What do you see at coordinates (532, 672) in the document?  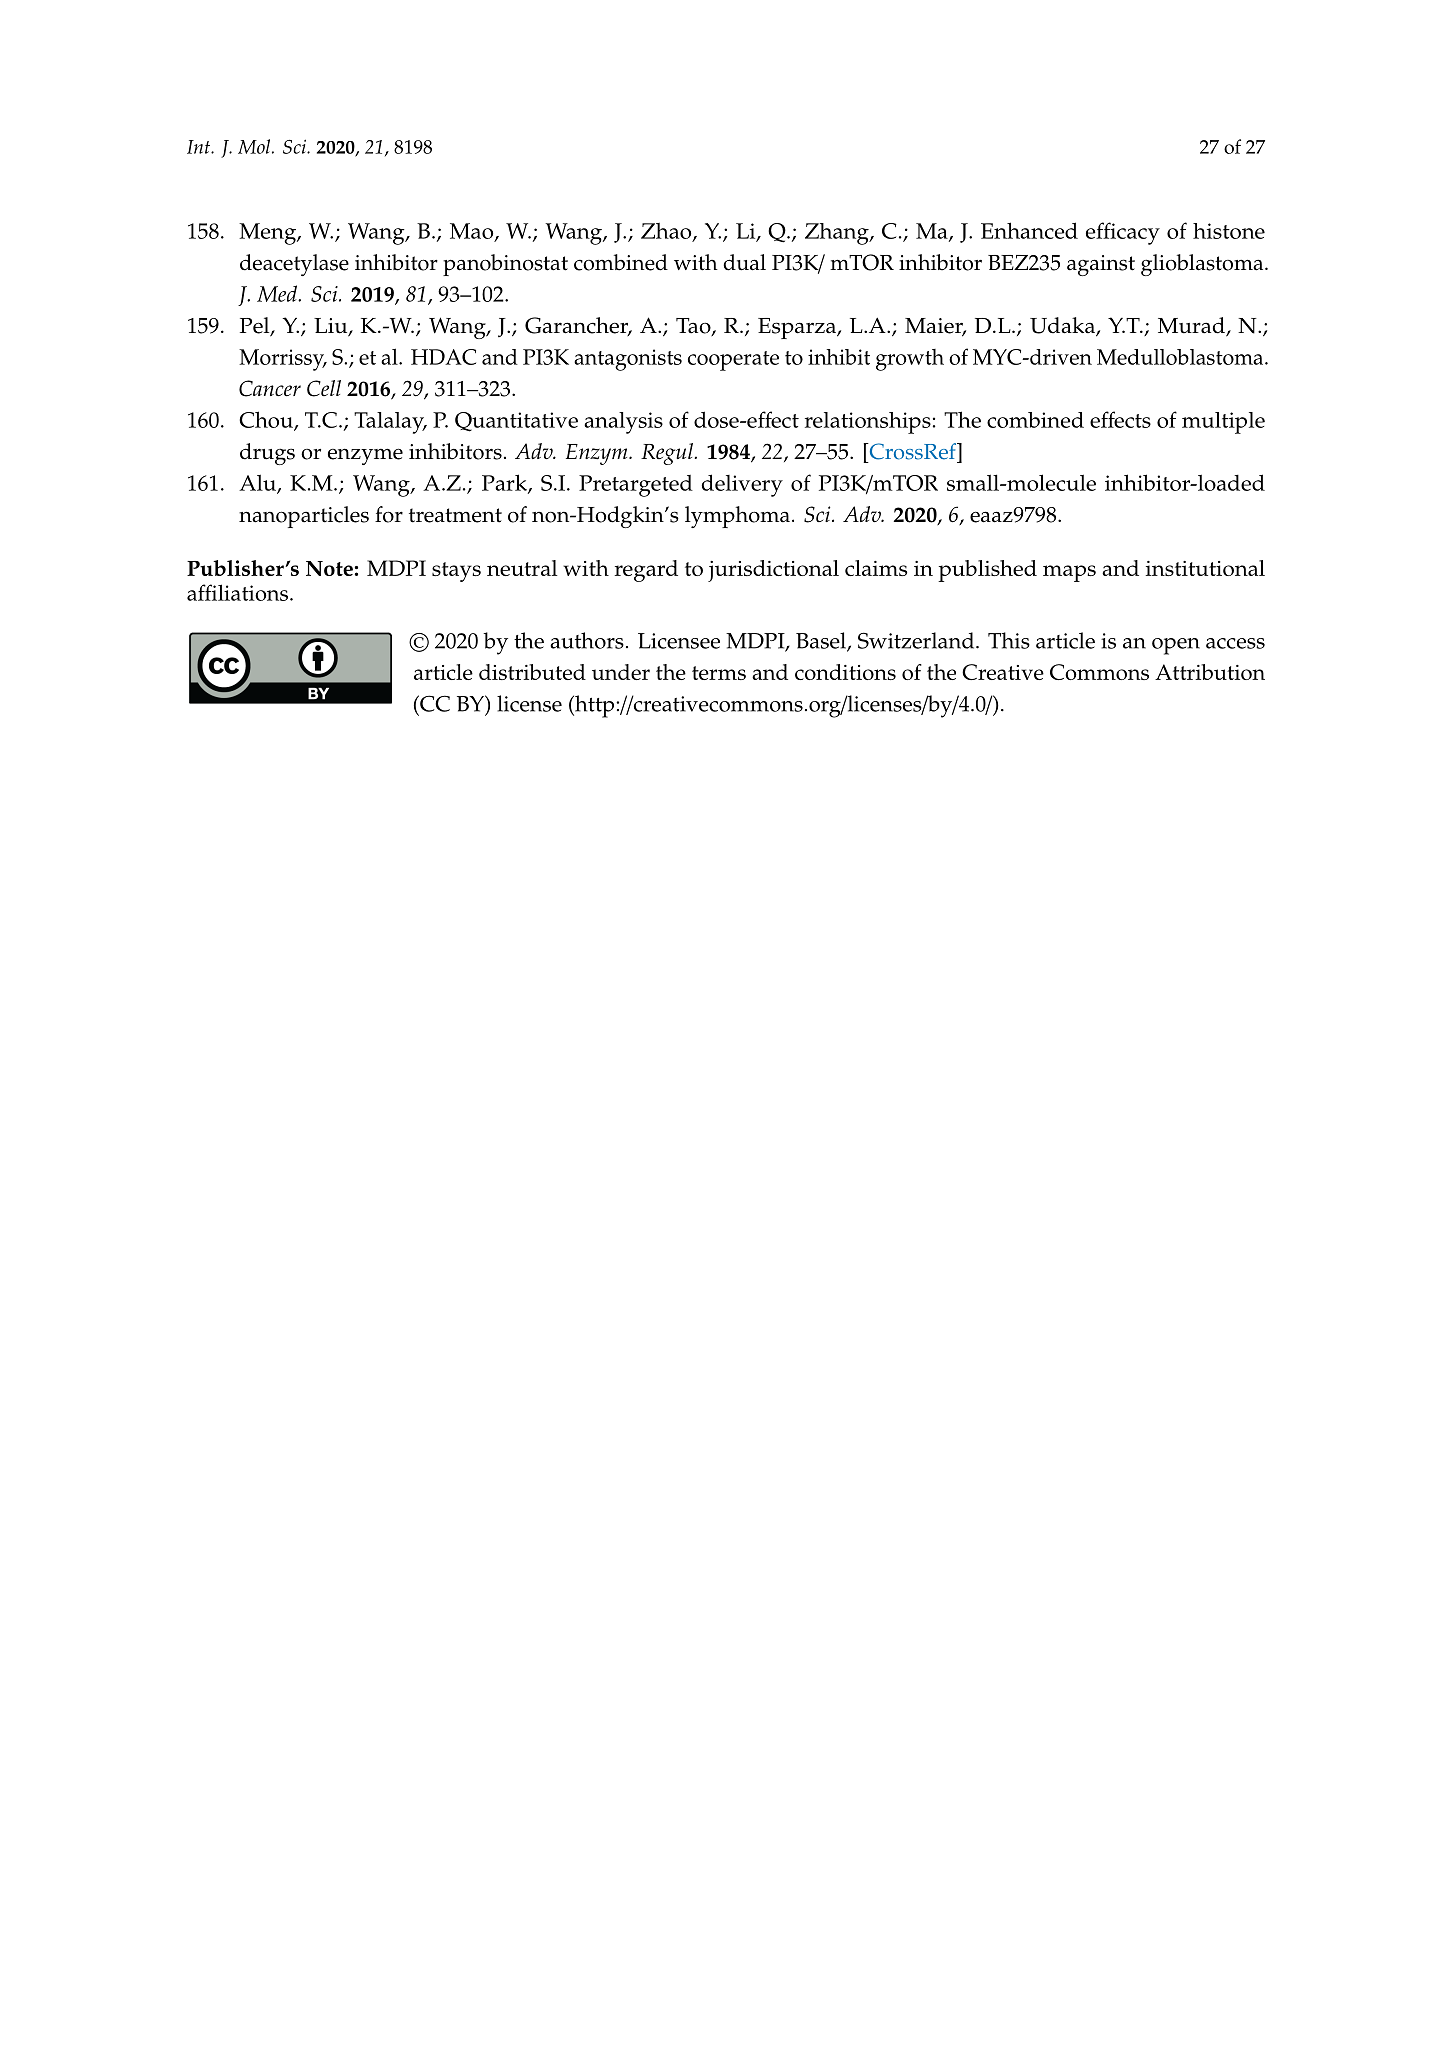 I see `distributed` at bounding box center [532, 672].
